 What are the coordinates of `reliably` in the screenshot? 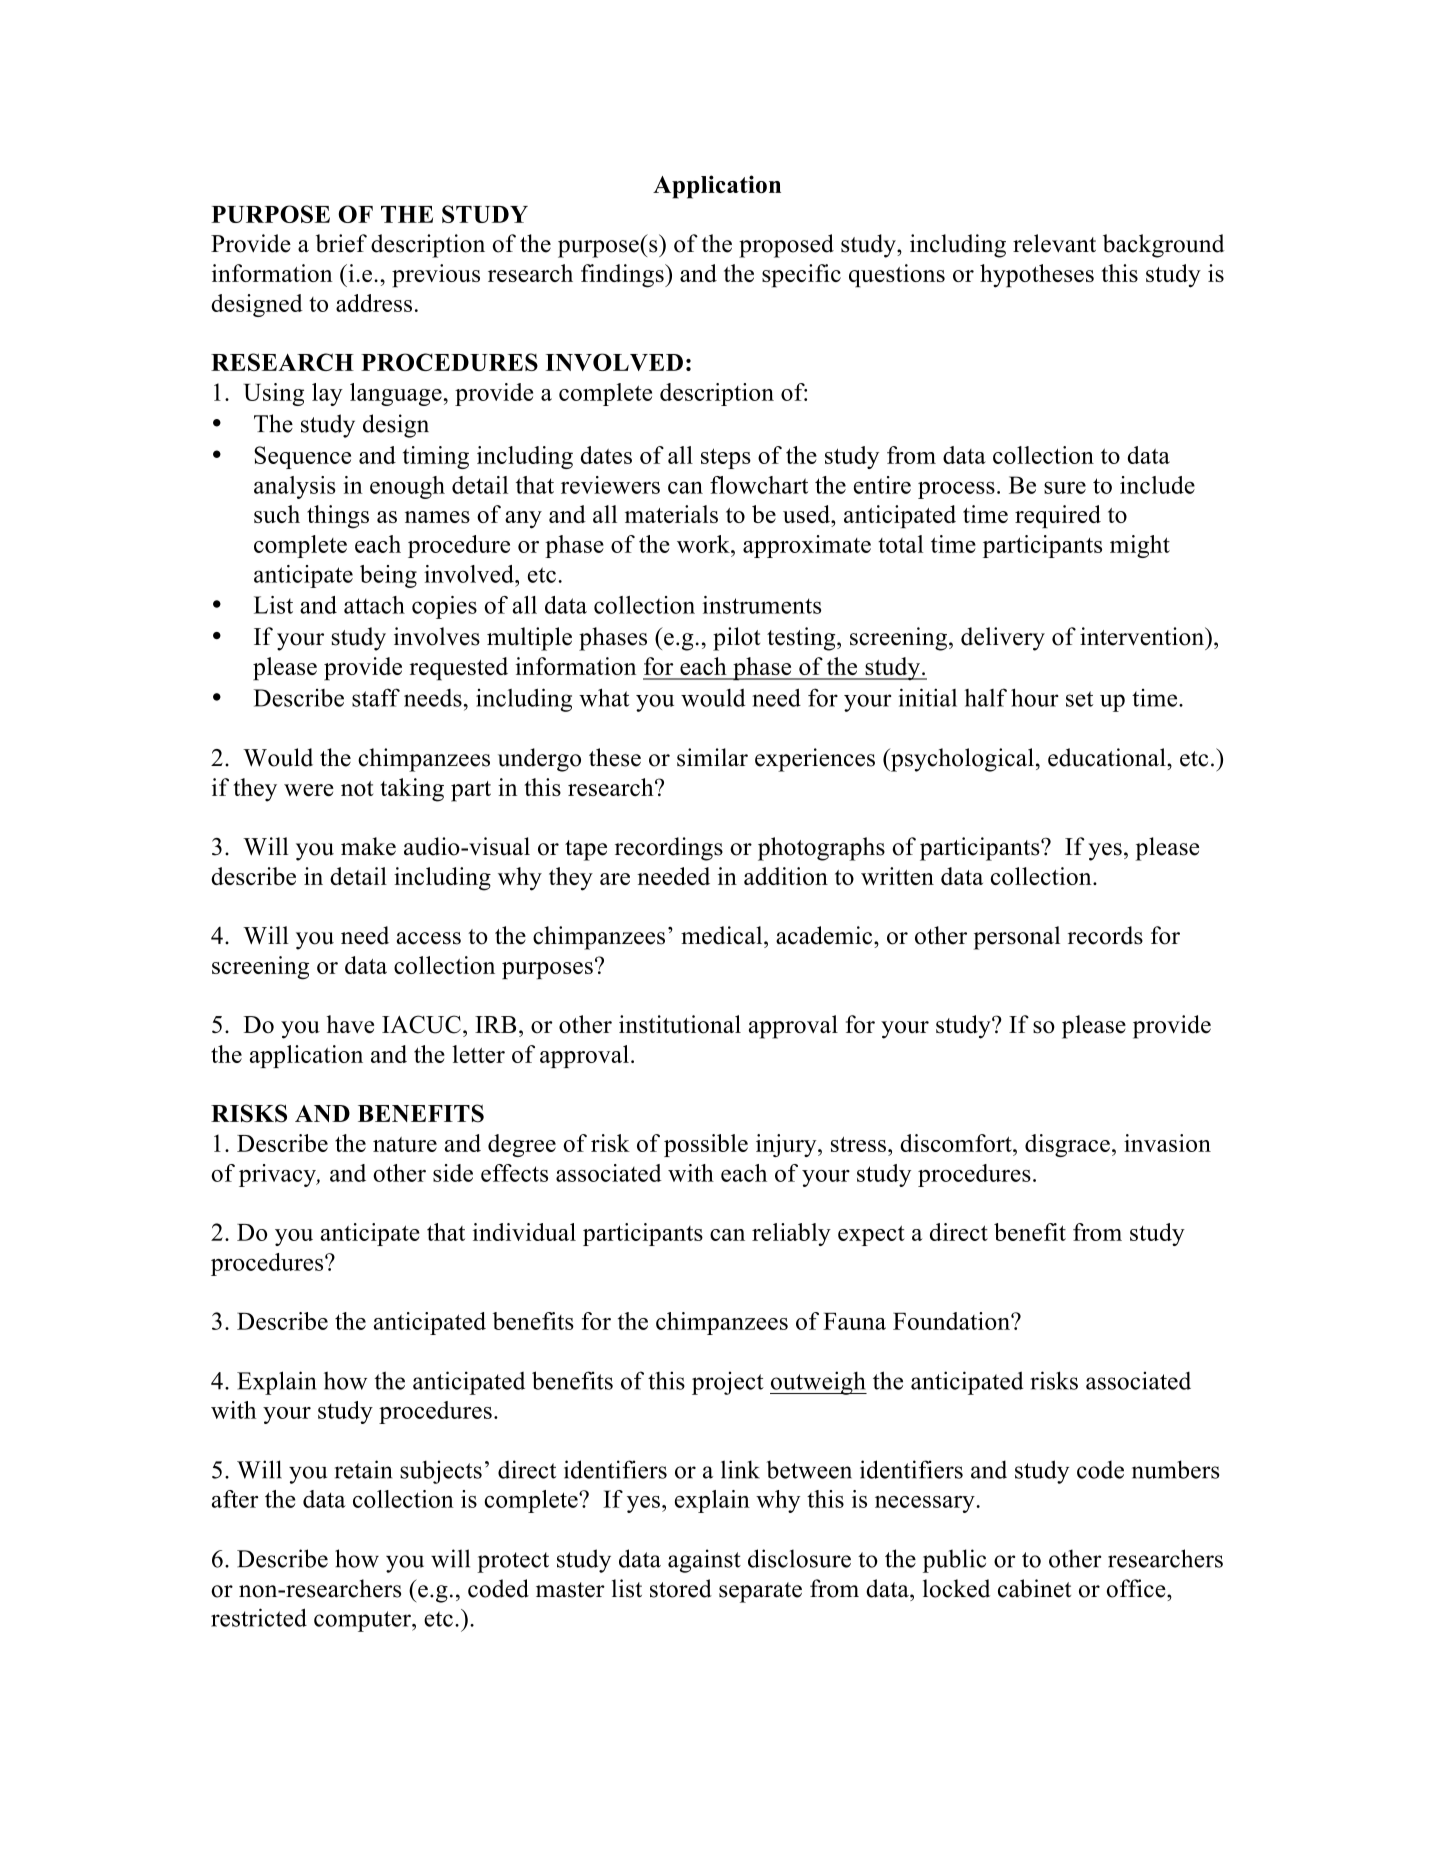 It's located at (791, 1234).
